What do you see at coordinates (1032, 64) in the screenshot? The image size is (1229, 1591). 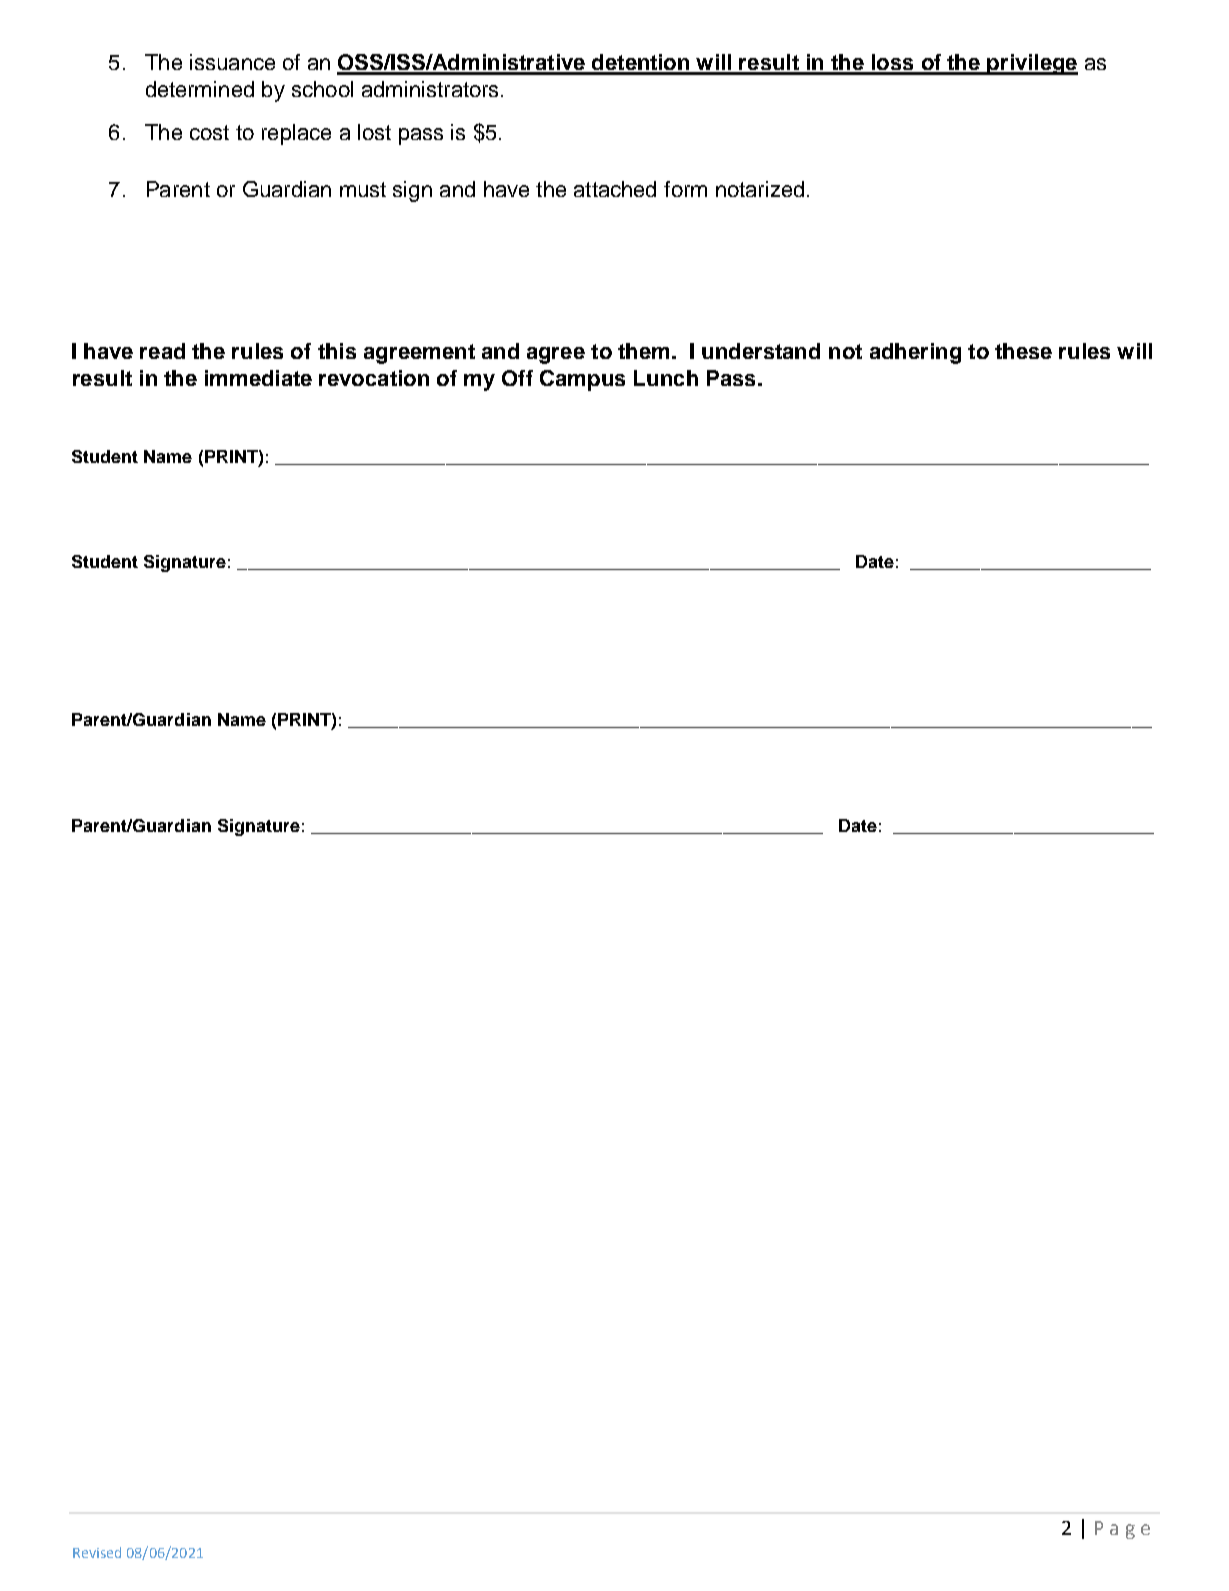 I see `privilege` at bounding box center [1032, 64].
